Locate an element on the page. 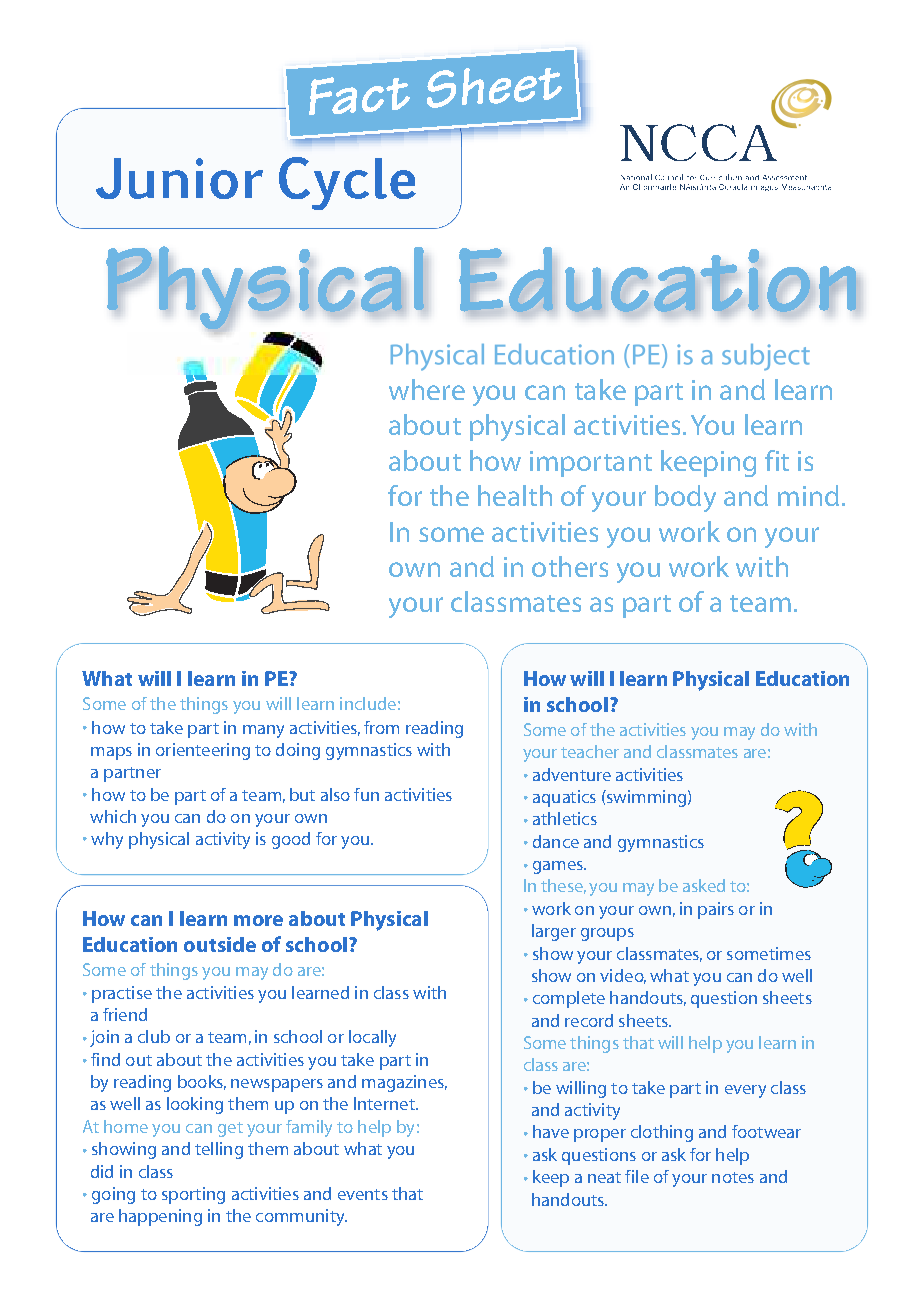 This image has height=1308, width=924. sporting is located at coordinates (193, 1195).
